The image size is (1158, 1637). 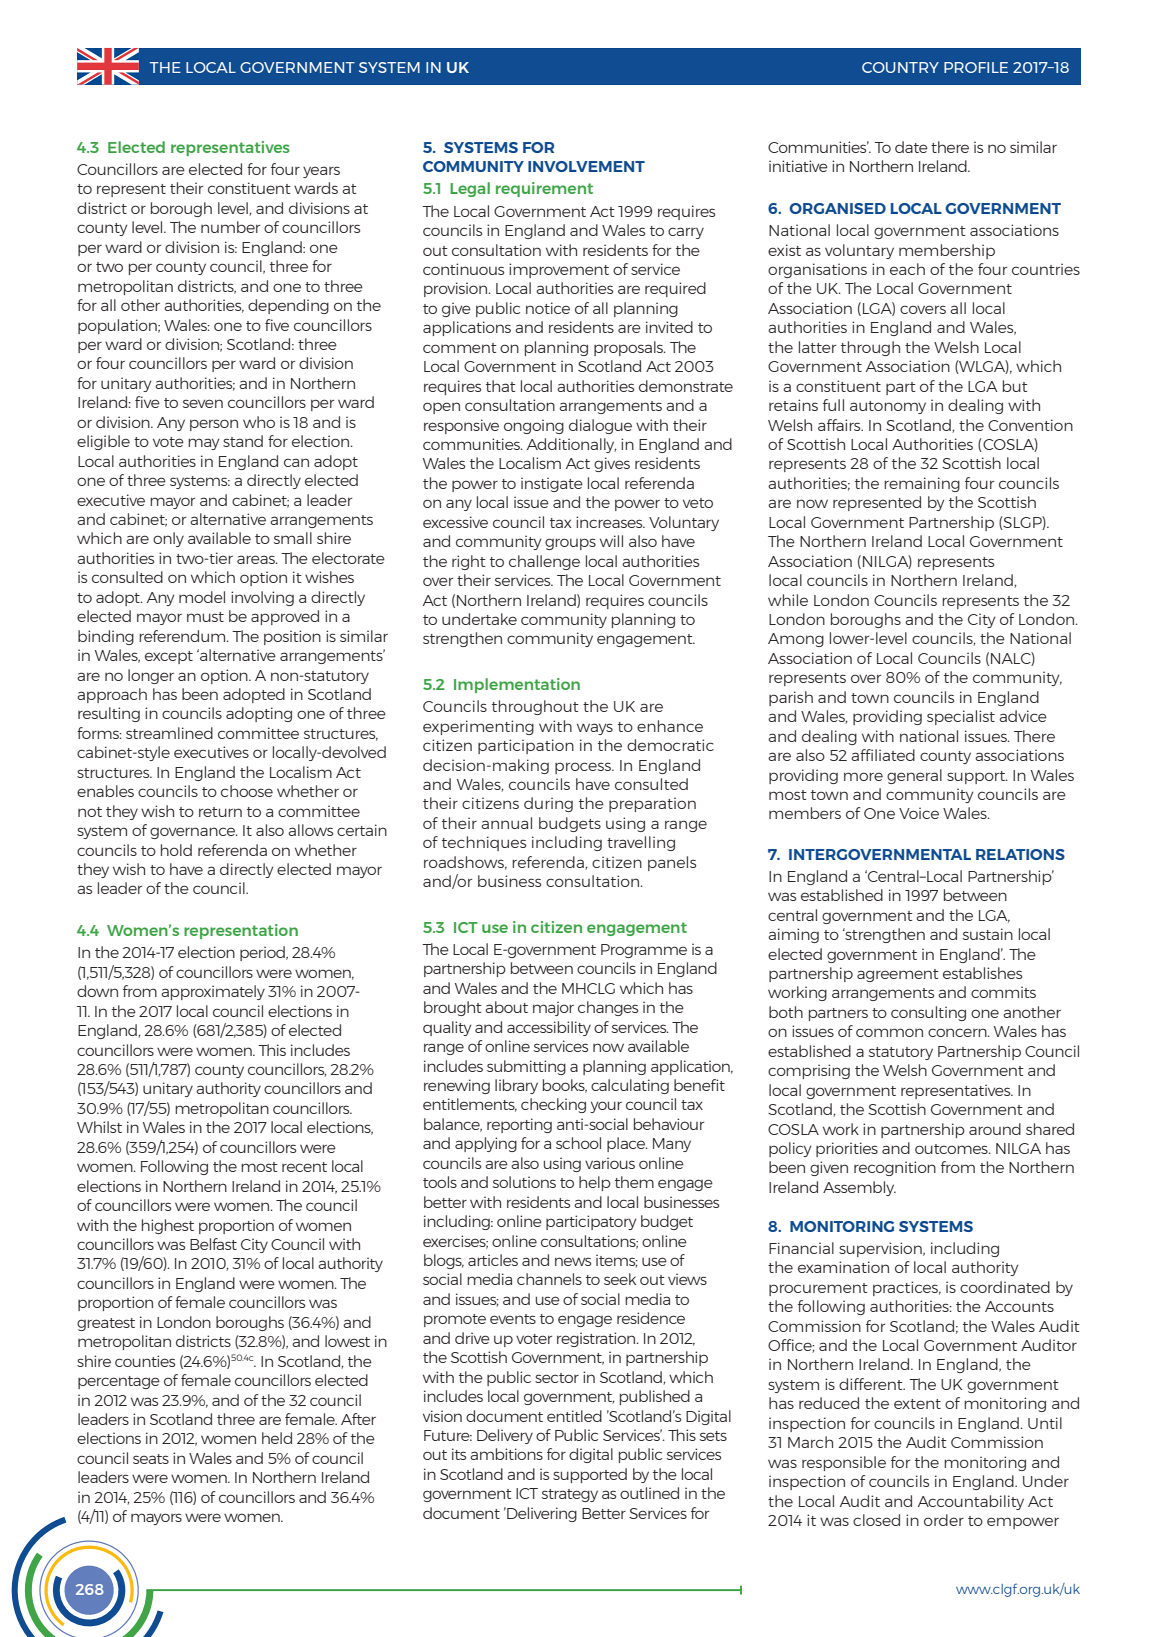 I want to click on during, so click(x=548, y=804).
